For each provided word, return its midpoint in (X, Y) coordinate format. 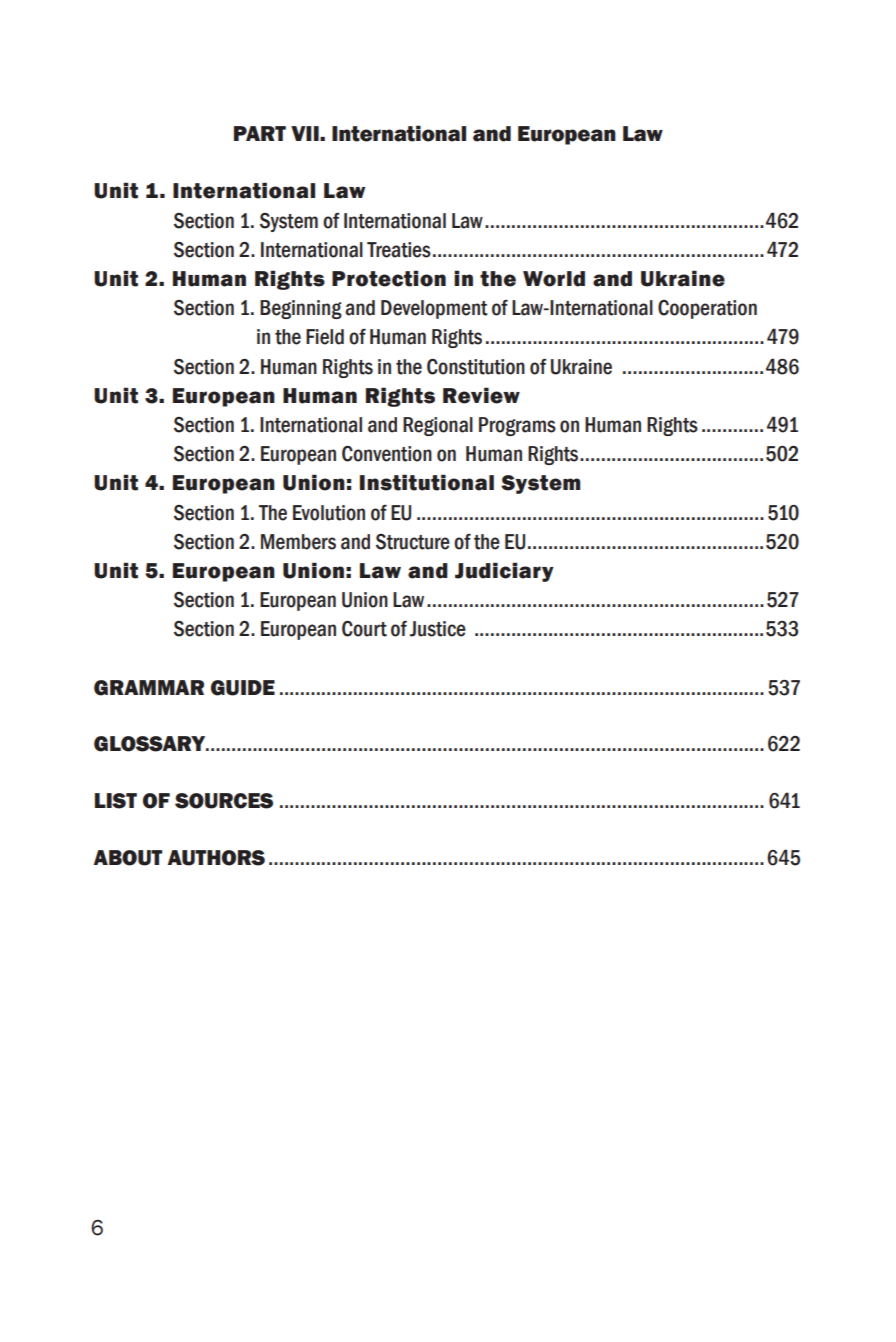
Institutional (427, 482)
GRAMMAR (149, 688)
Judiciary (504, 572)
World (554, 279)
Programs (517, 426)
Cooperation (707, 309)
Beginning (301, 309)
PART (260, 133)
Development (434, 309)
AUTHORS (216, 858)
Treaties (399, 250)
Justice (438, 629)
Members (298, 542)
